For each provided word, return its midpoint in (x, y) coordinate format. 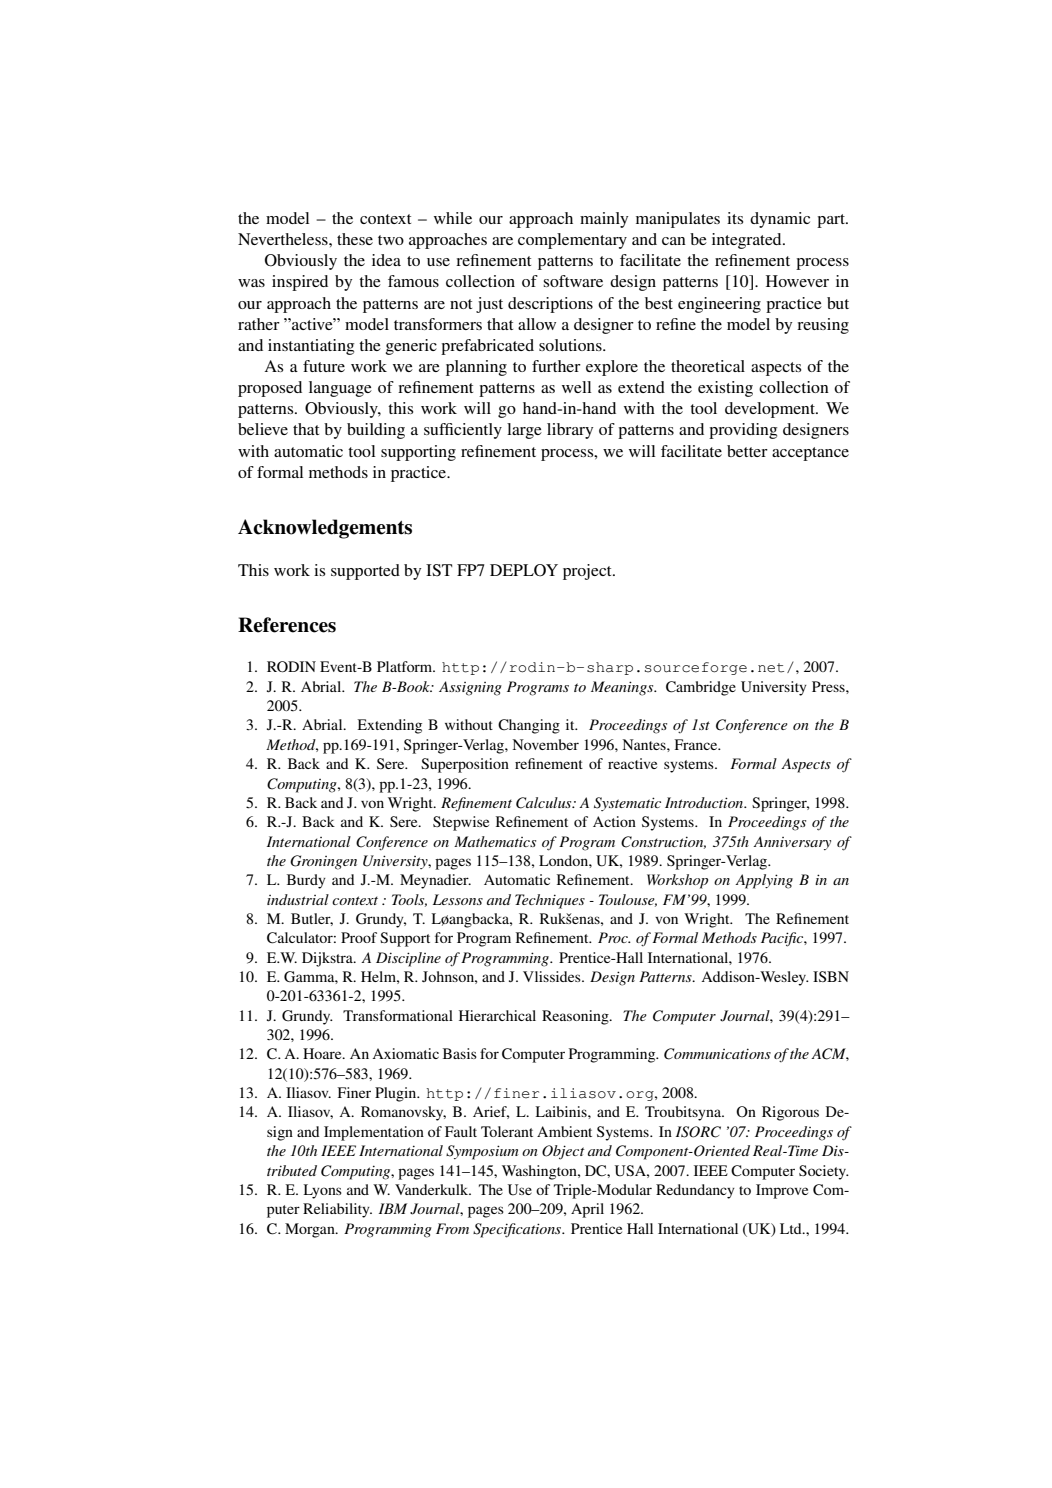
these (355, 239)
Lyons (322, 1191)
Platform (406, 666)
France (697, 744)
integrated (748, 241)
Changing (529, 726)
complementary (572, 241)
